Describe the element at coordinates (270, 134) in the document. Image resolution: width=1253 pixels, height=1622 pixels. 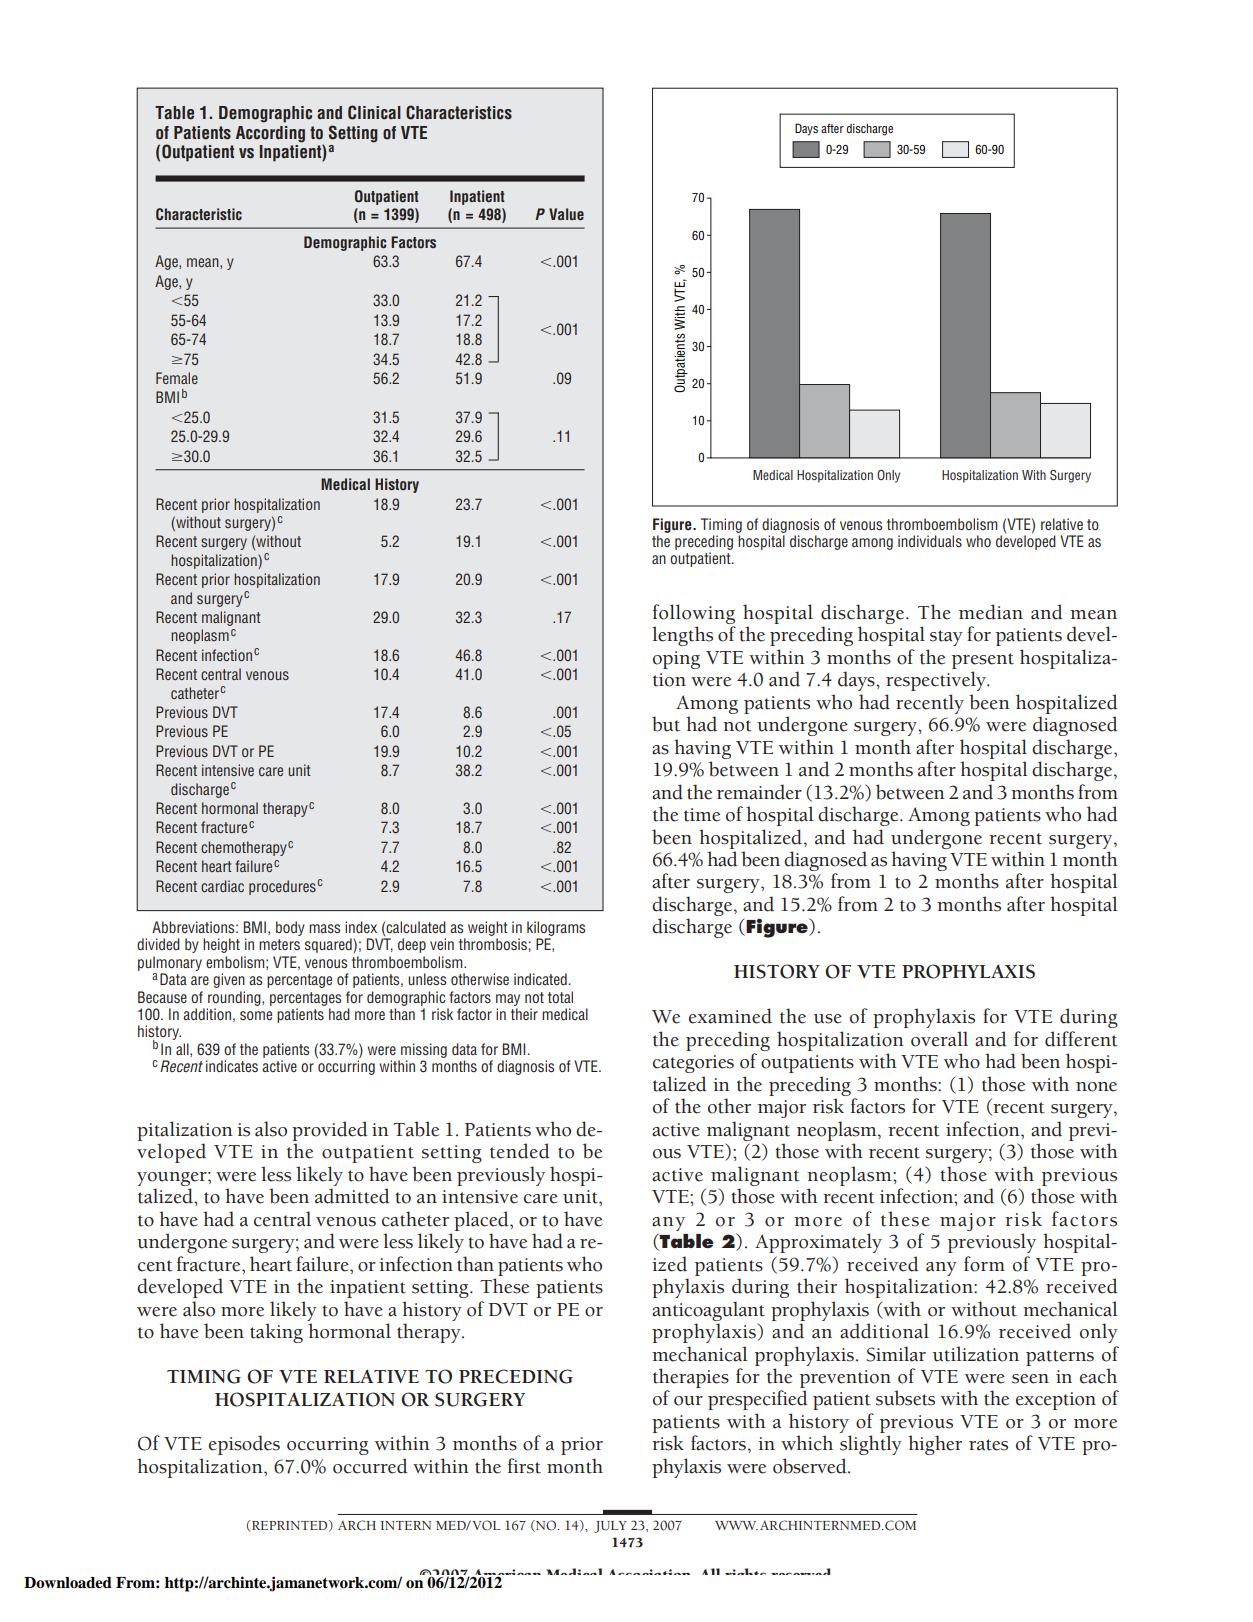
I see `According` at that location.
